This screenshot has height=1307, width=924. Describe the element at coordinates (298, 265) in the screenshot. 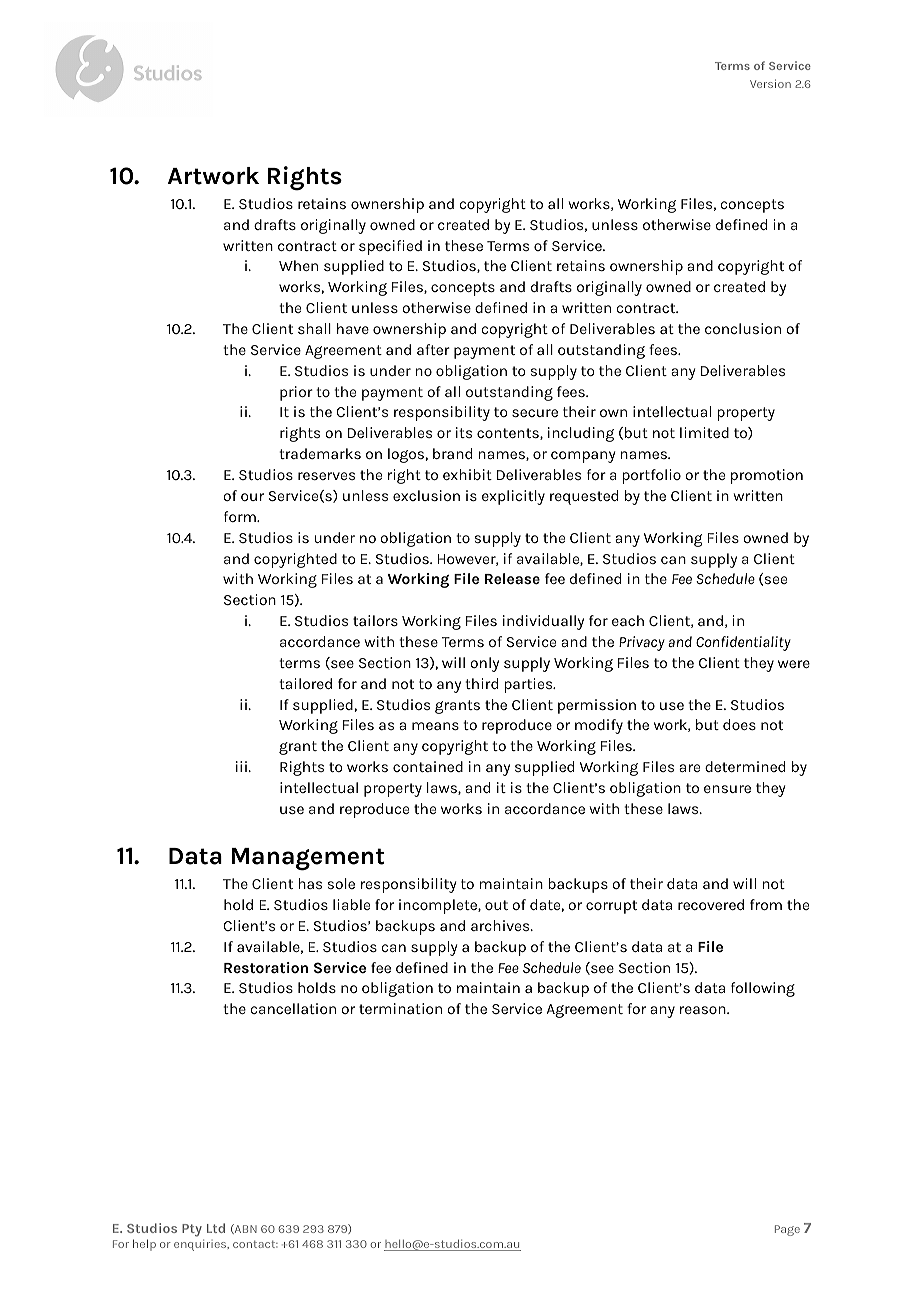

I see `When` at that location.
